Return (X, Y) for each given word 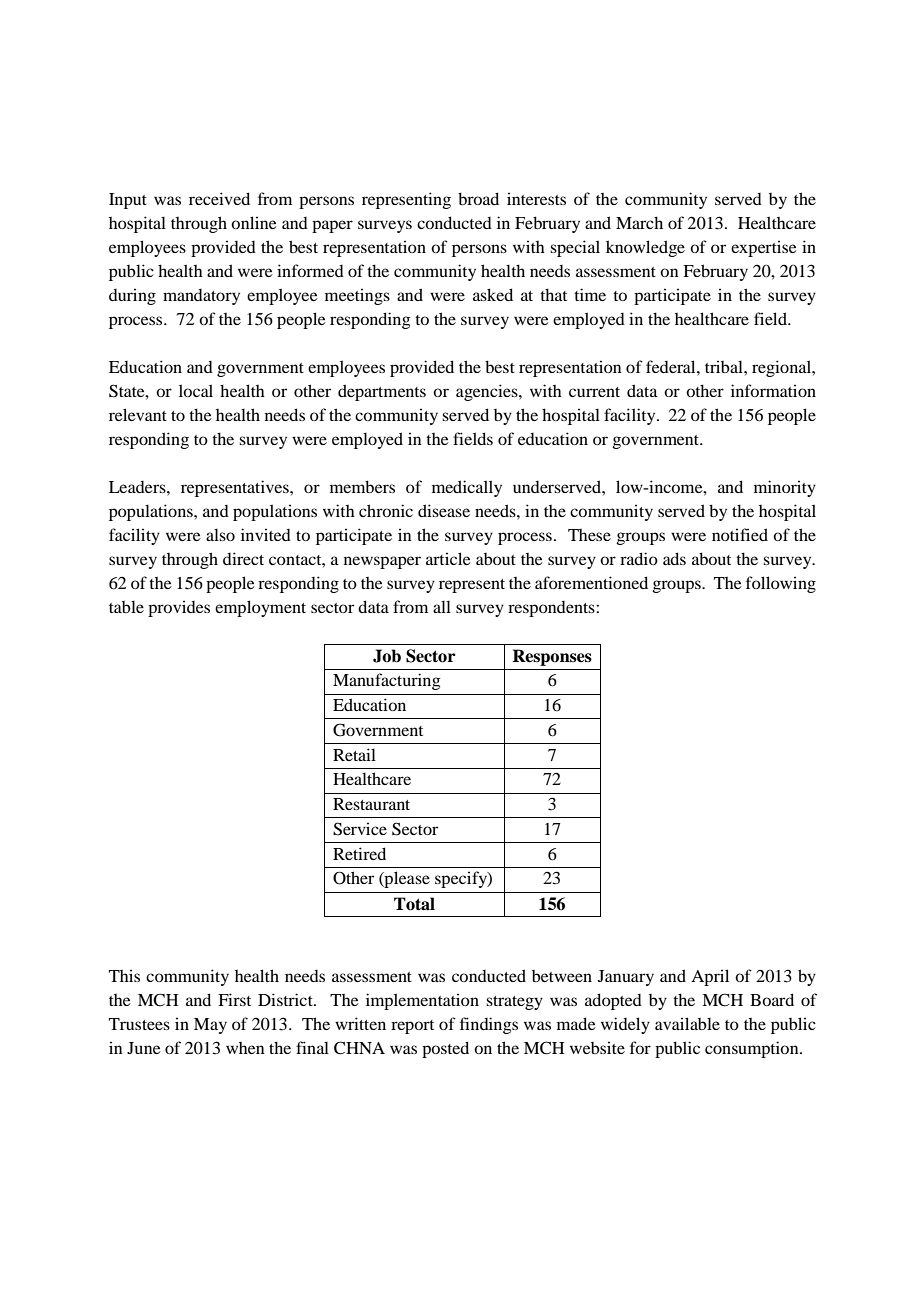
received (219, 198)
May (210, 1026)
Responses (552, 657)
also (220, 534)
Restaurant (371, 804)
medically (467, 488)
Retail (354, 754)
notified (740, 534)
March (639, 222)
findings (489, 1025)
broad (478, 198)
